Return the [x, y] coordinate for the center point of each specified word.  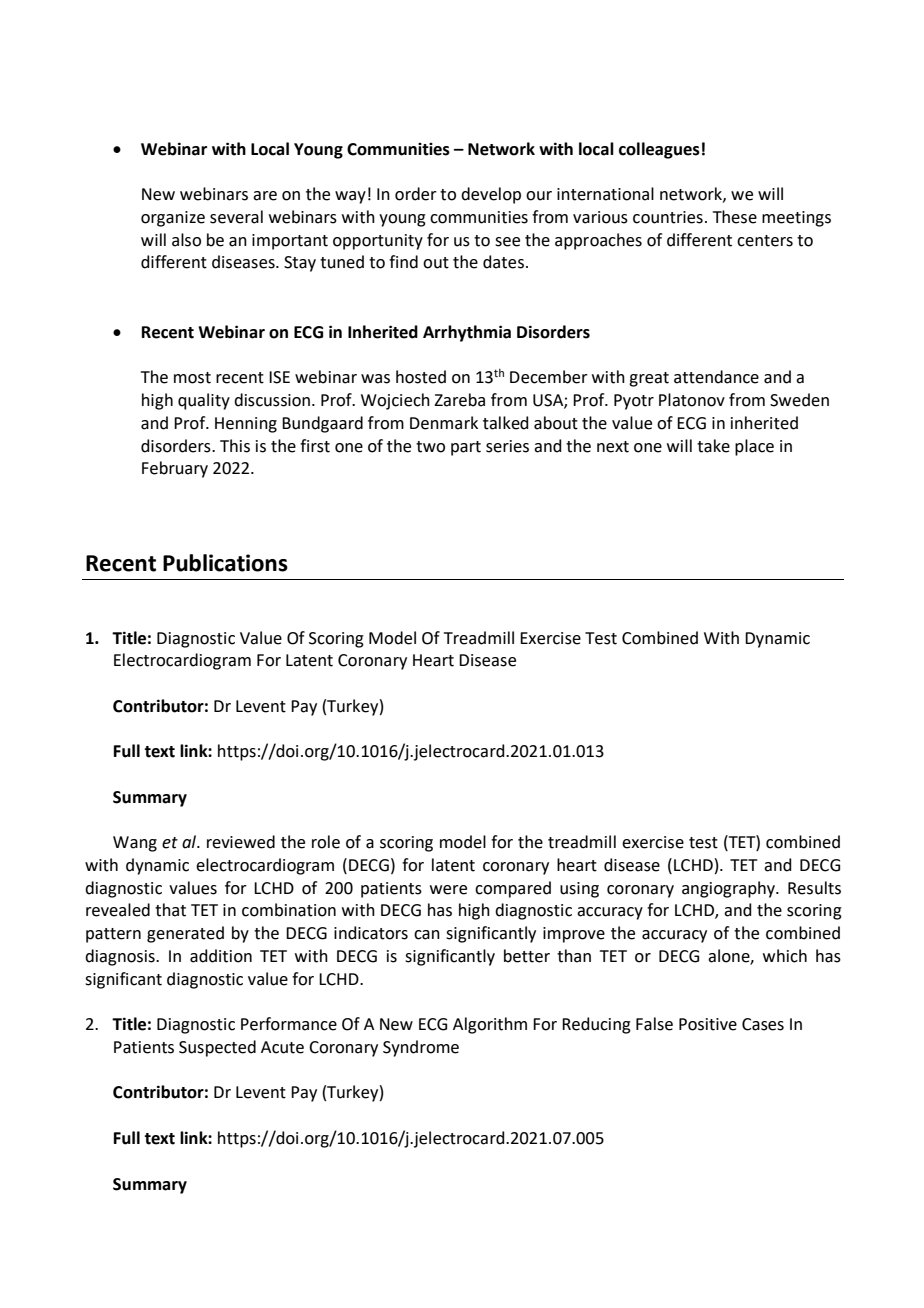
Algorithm [490, 1025]
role [326, 842]
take [713, 446]
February [175, 469]
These [735, 217]
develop [491, 195]
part [466, 448]
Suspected [217, 1048]
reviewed [241, 842]
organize [173, 219]
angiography [729, 889]
